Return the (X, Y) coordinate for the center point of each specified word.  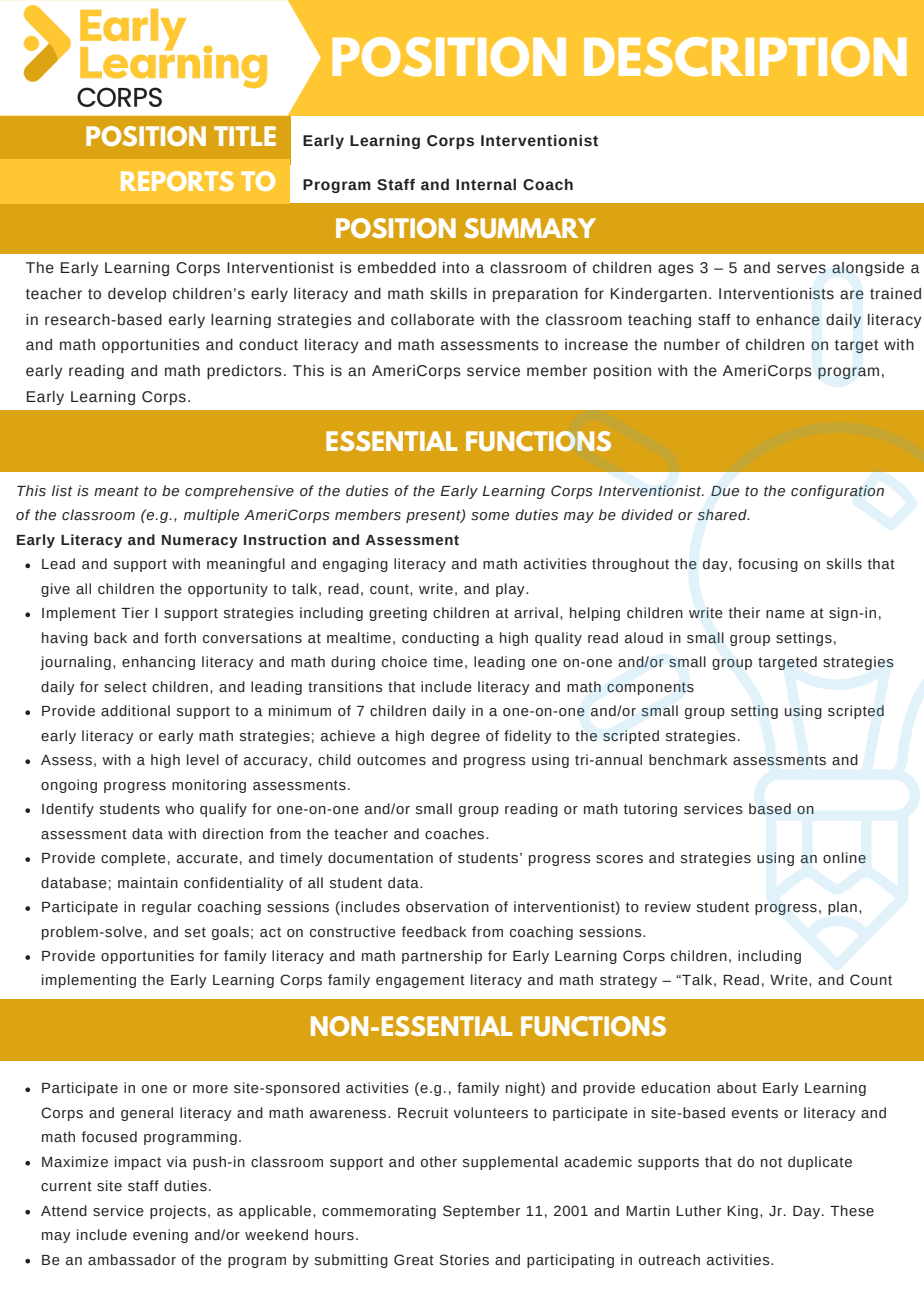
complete (133, 859)
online (844, 858)
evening (160, 1236)
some (490, 516)
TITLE (245, 136)
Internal (486, 185)
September (481, 1212)
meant (116, 491)
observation (447, 907)
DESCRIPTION (745, 57)
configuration (837, 492)
